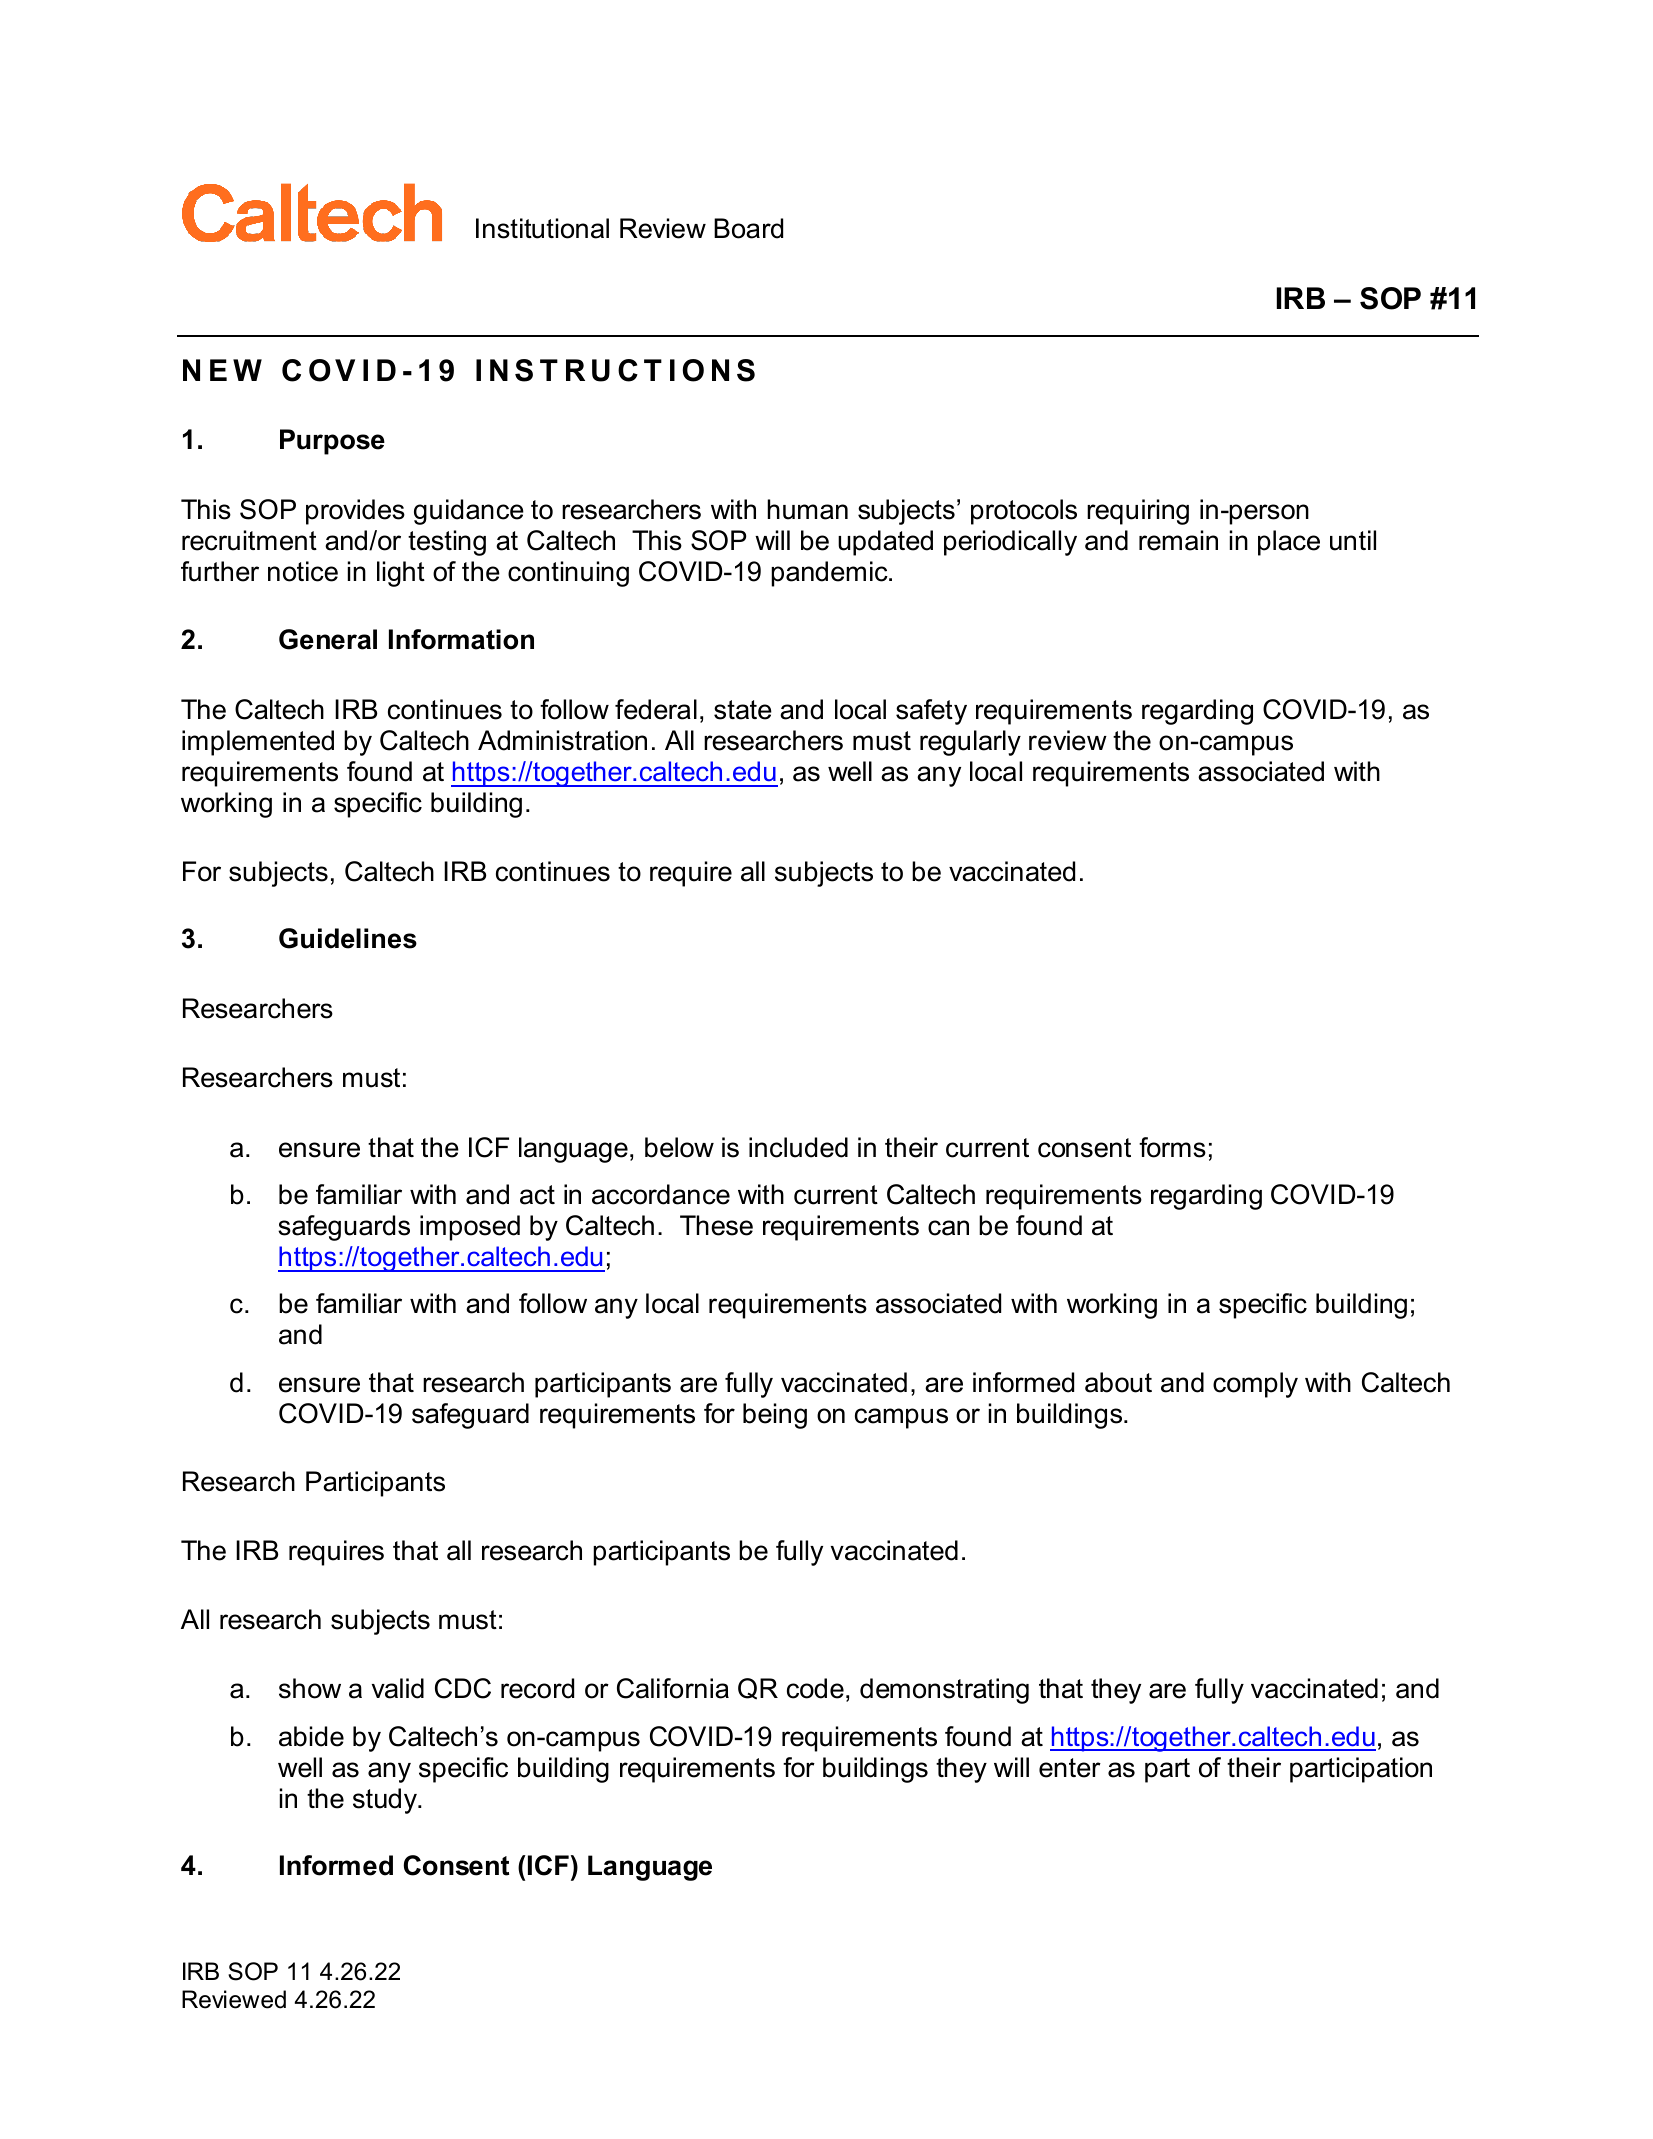  What do you see at coordinates (1178, 540) in the image?
I see `remain` at bounding box center [1178, 540].
